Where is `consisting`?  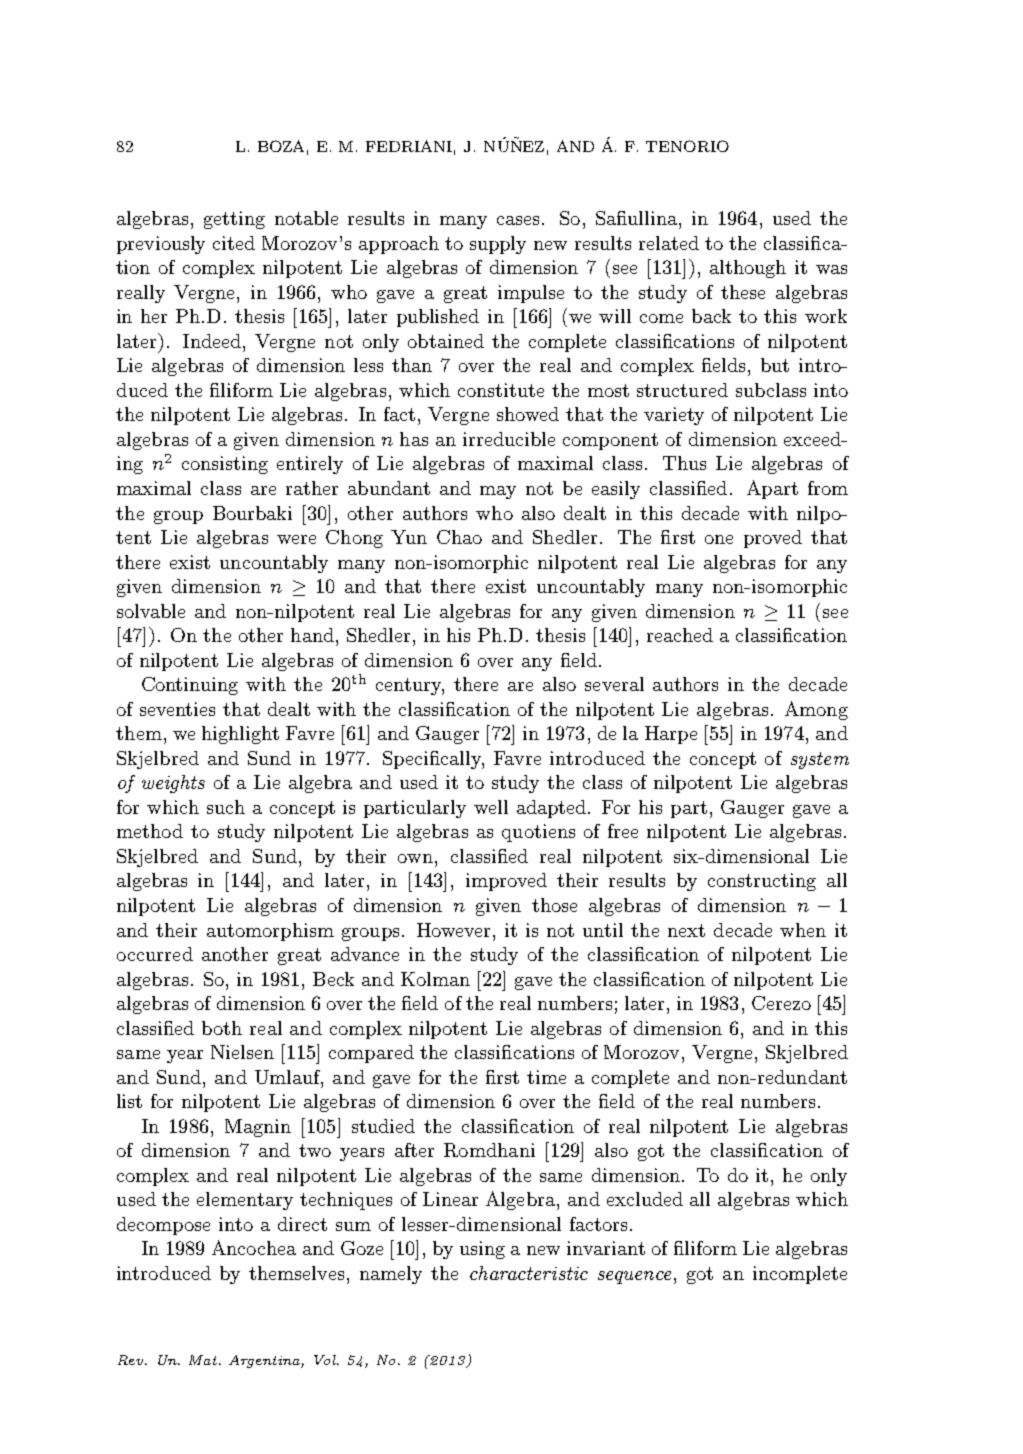
consisting is located at coordinates (225, 465).
